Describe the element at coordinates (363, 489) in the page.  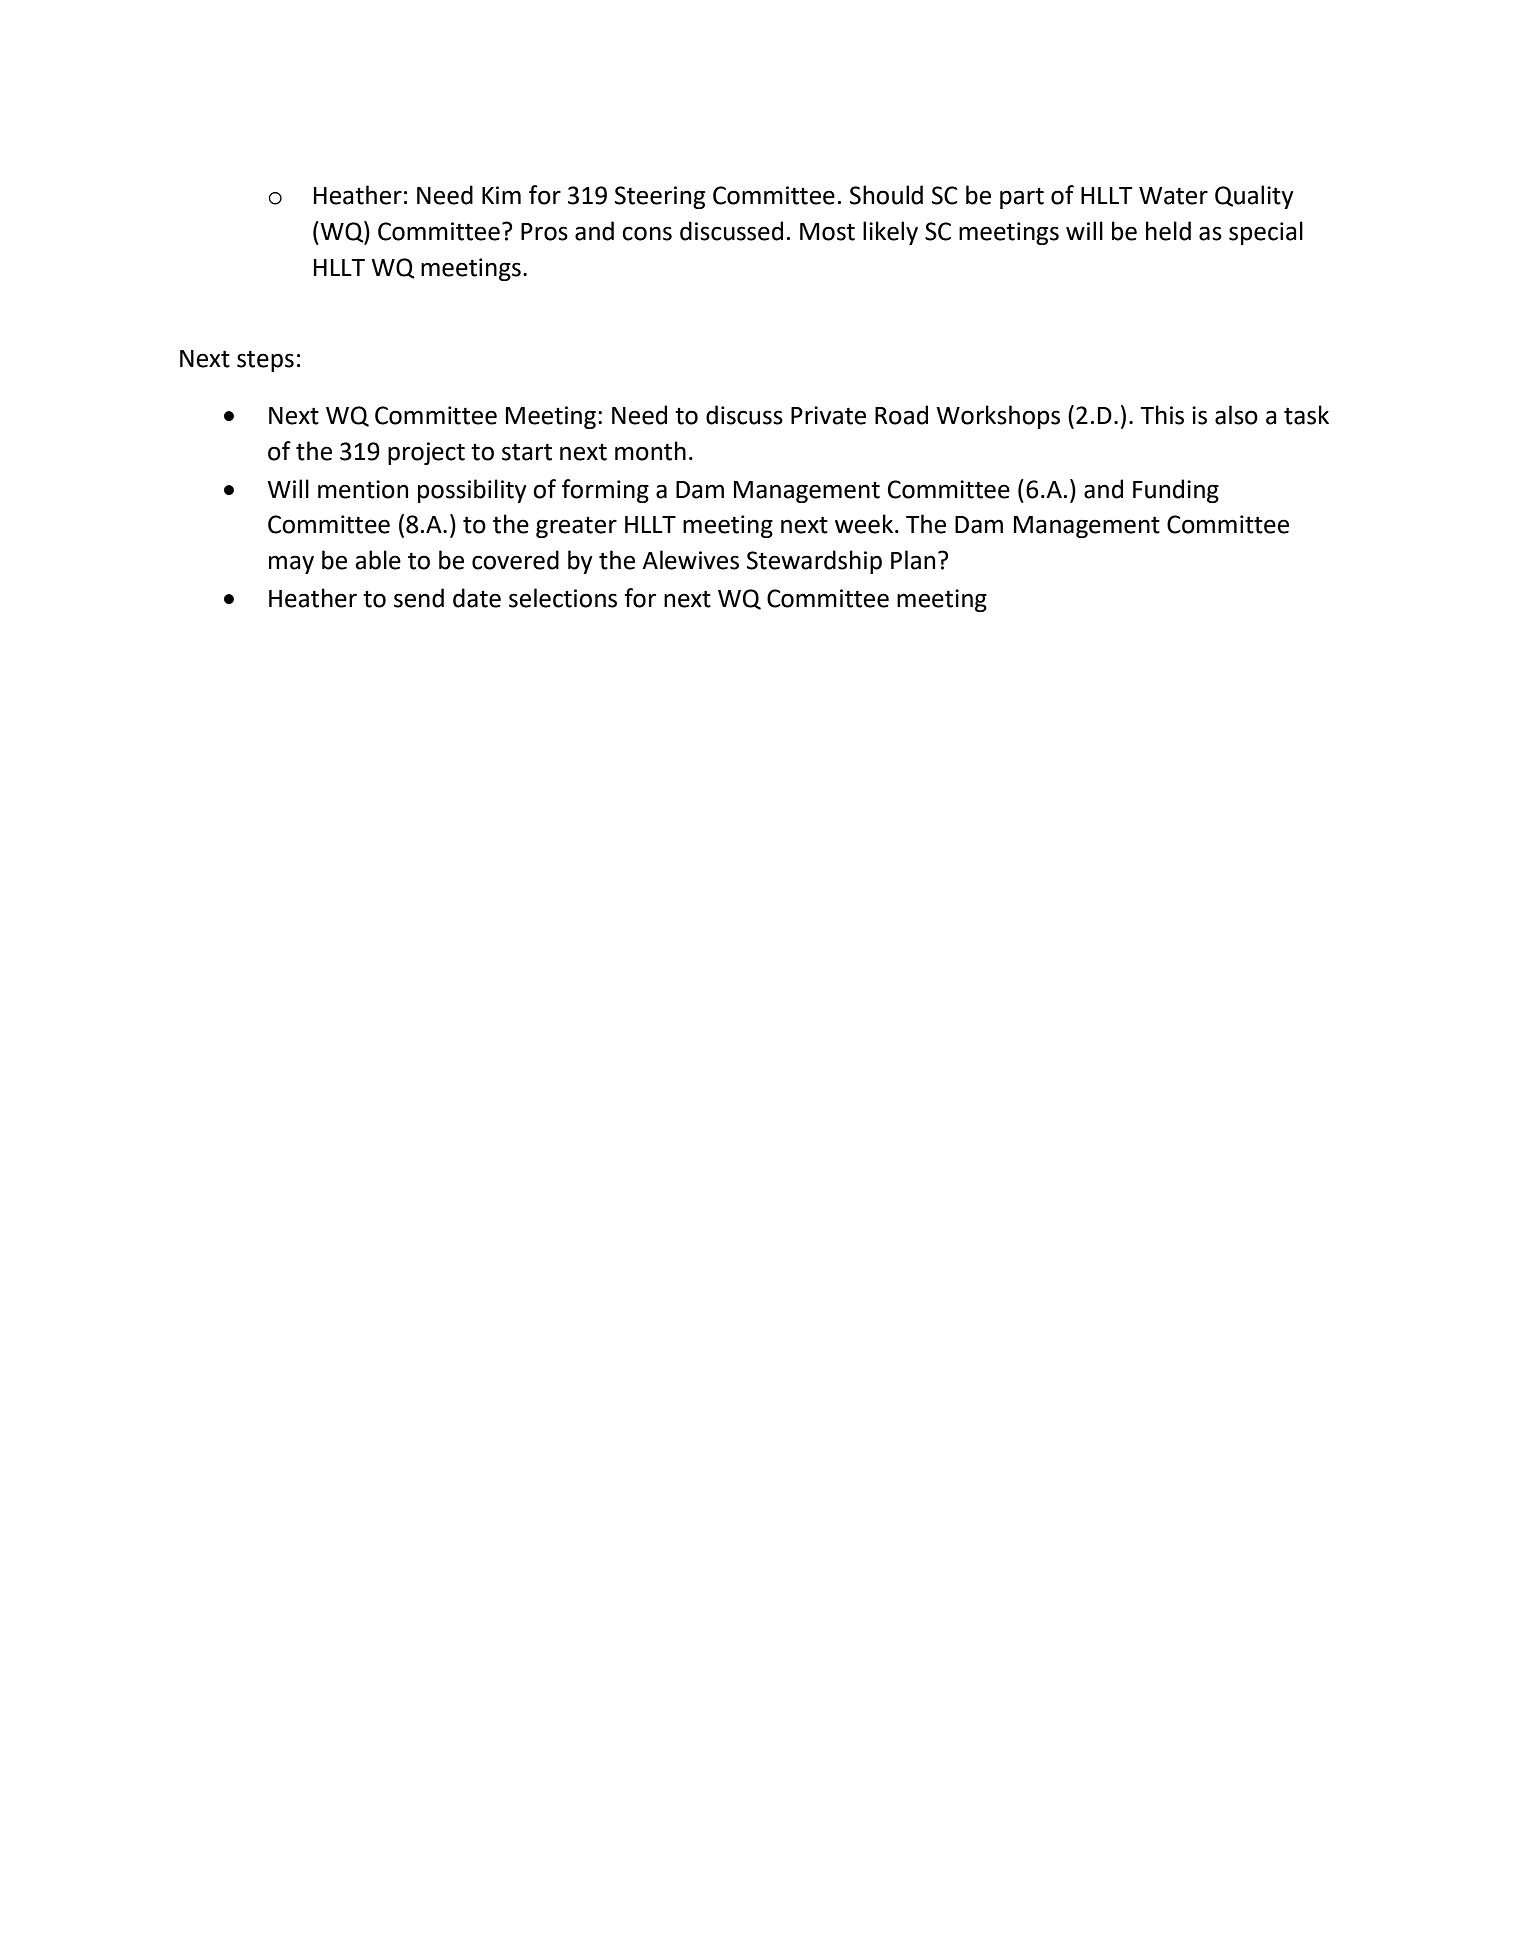
I see `mention` at that location.
